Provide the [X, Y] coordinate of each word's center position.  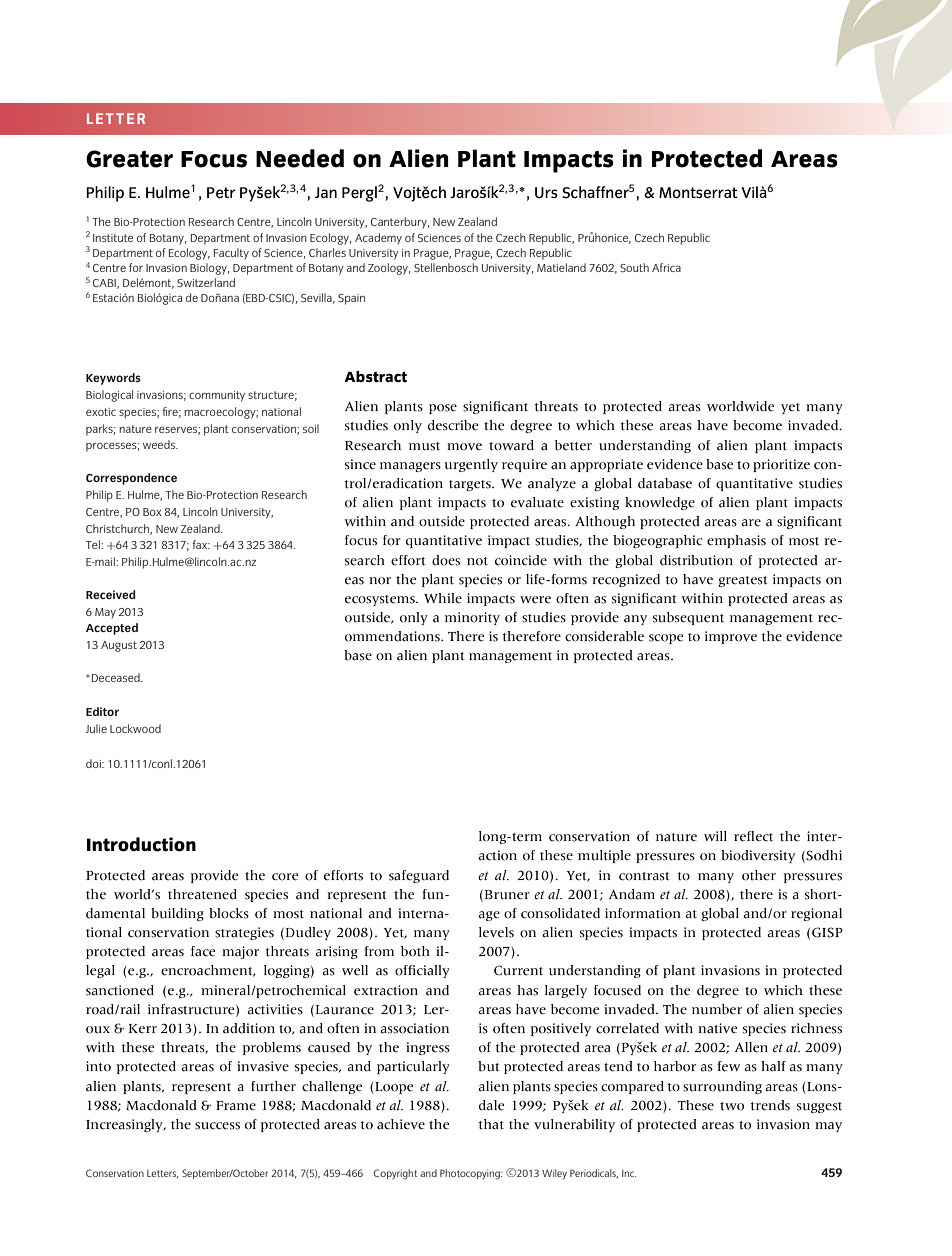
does [446, 560]
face [203, 951]
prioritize [781, 465]
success [217, 1126]
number [717, 1009]
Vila [754, 192]
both [415, 951]
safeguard [419, 876]
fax [201, 544]
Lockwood [135, 728]
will [715, 836]
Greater [129, 159]
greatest [743, 581]
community [217, 396]
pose [443, 409]
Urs [546, 192]
